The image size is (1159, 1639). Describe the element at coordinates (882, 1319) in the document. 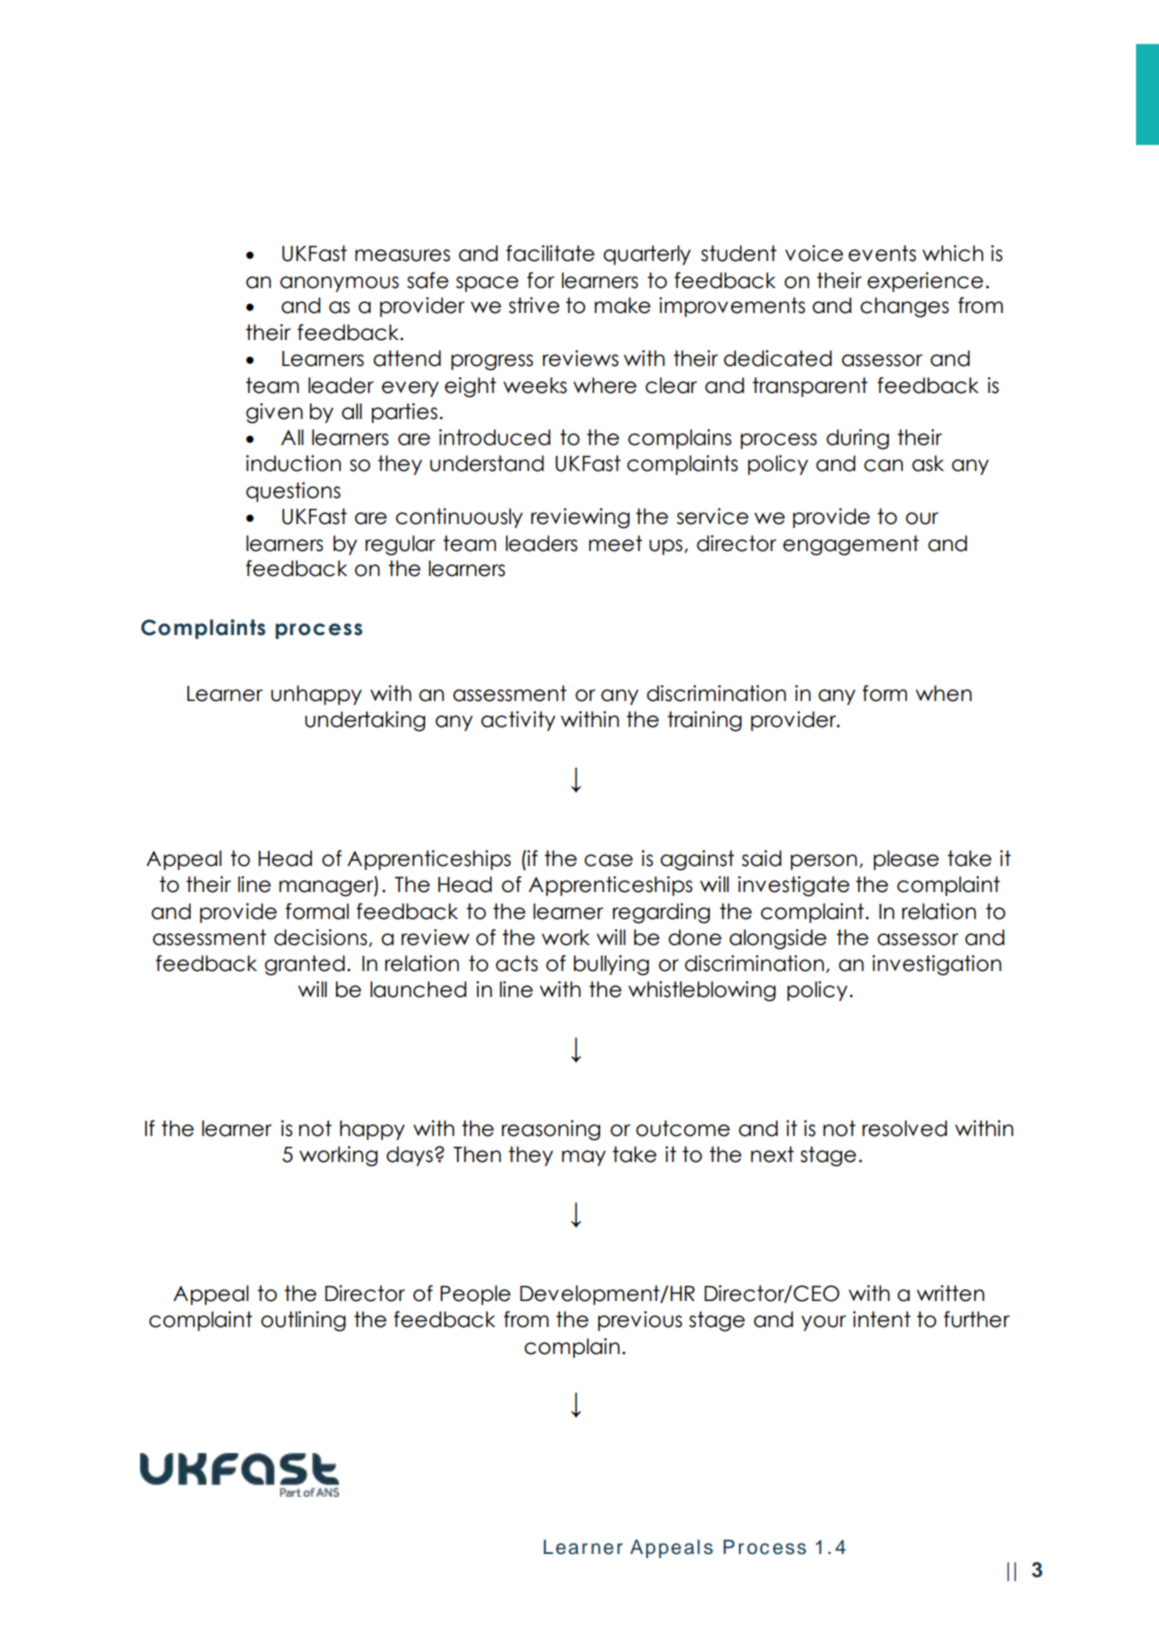

I see `intent` at that location.
